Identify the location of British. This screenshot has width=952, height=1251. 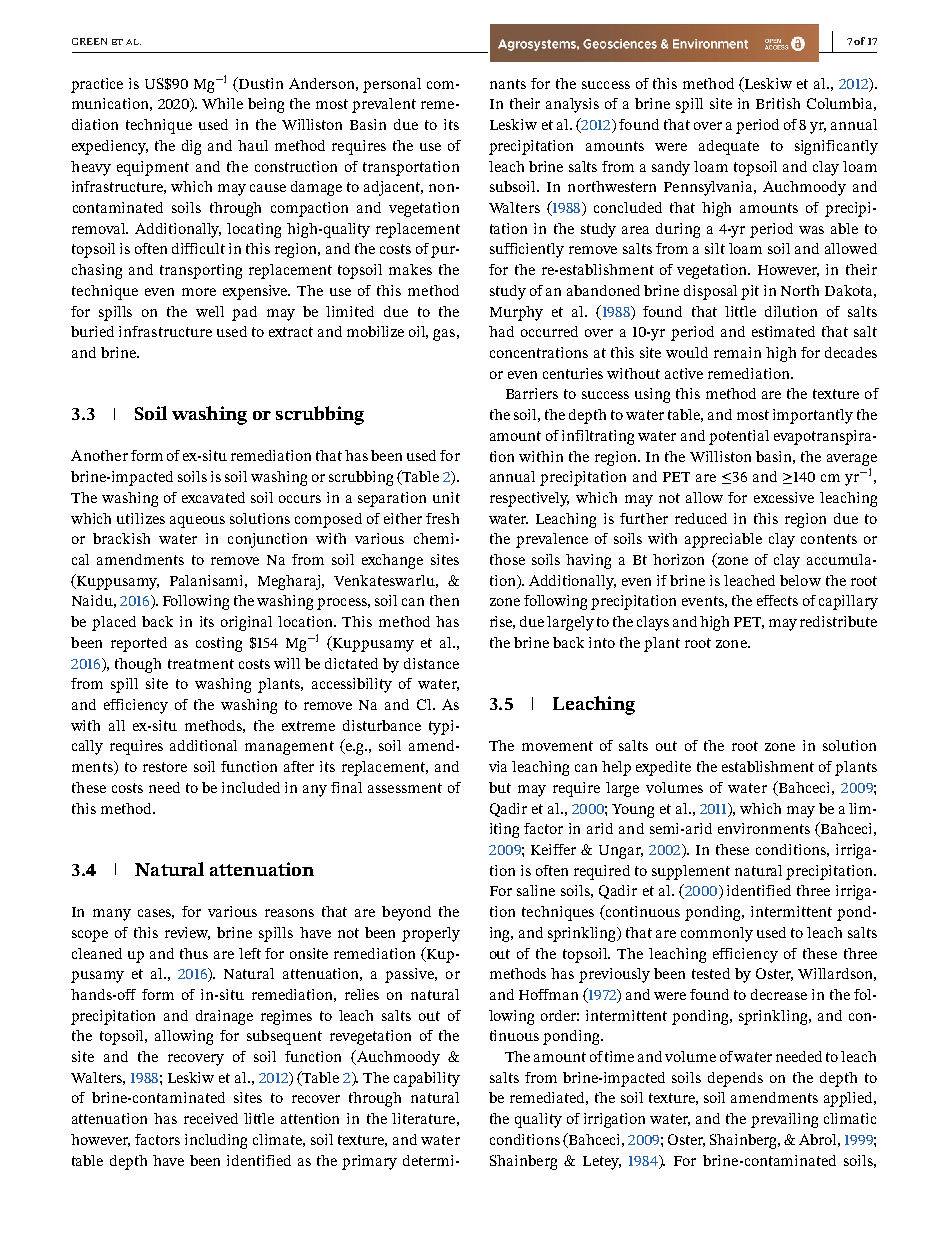
(778, 103).
